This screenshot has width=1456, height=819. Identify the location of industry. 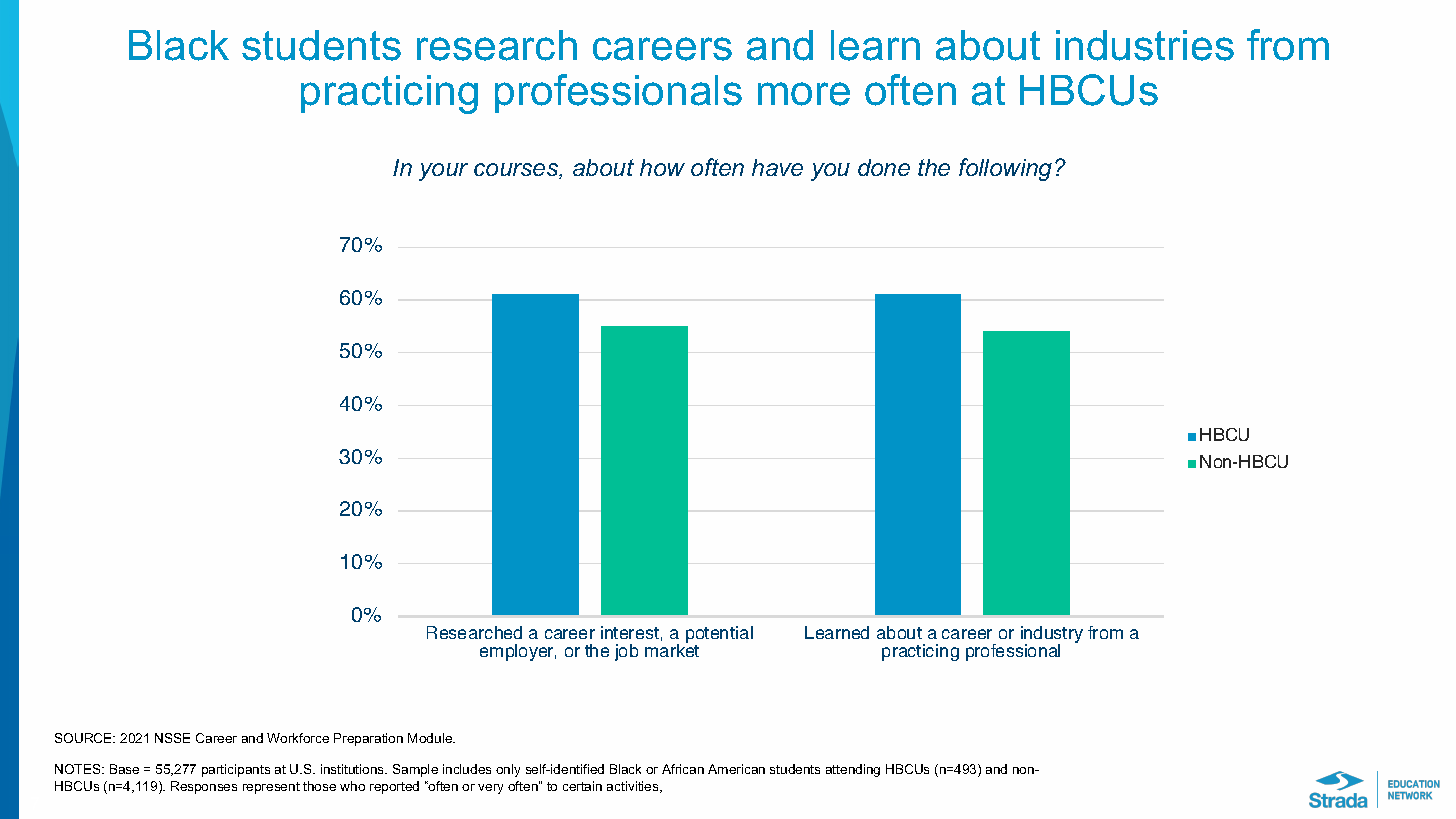
(1052, 636).
